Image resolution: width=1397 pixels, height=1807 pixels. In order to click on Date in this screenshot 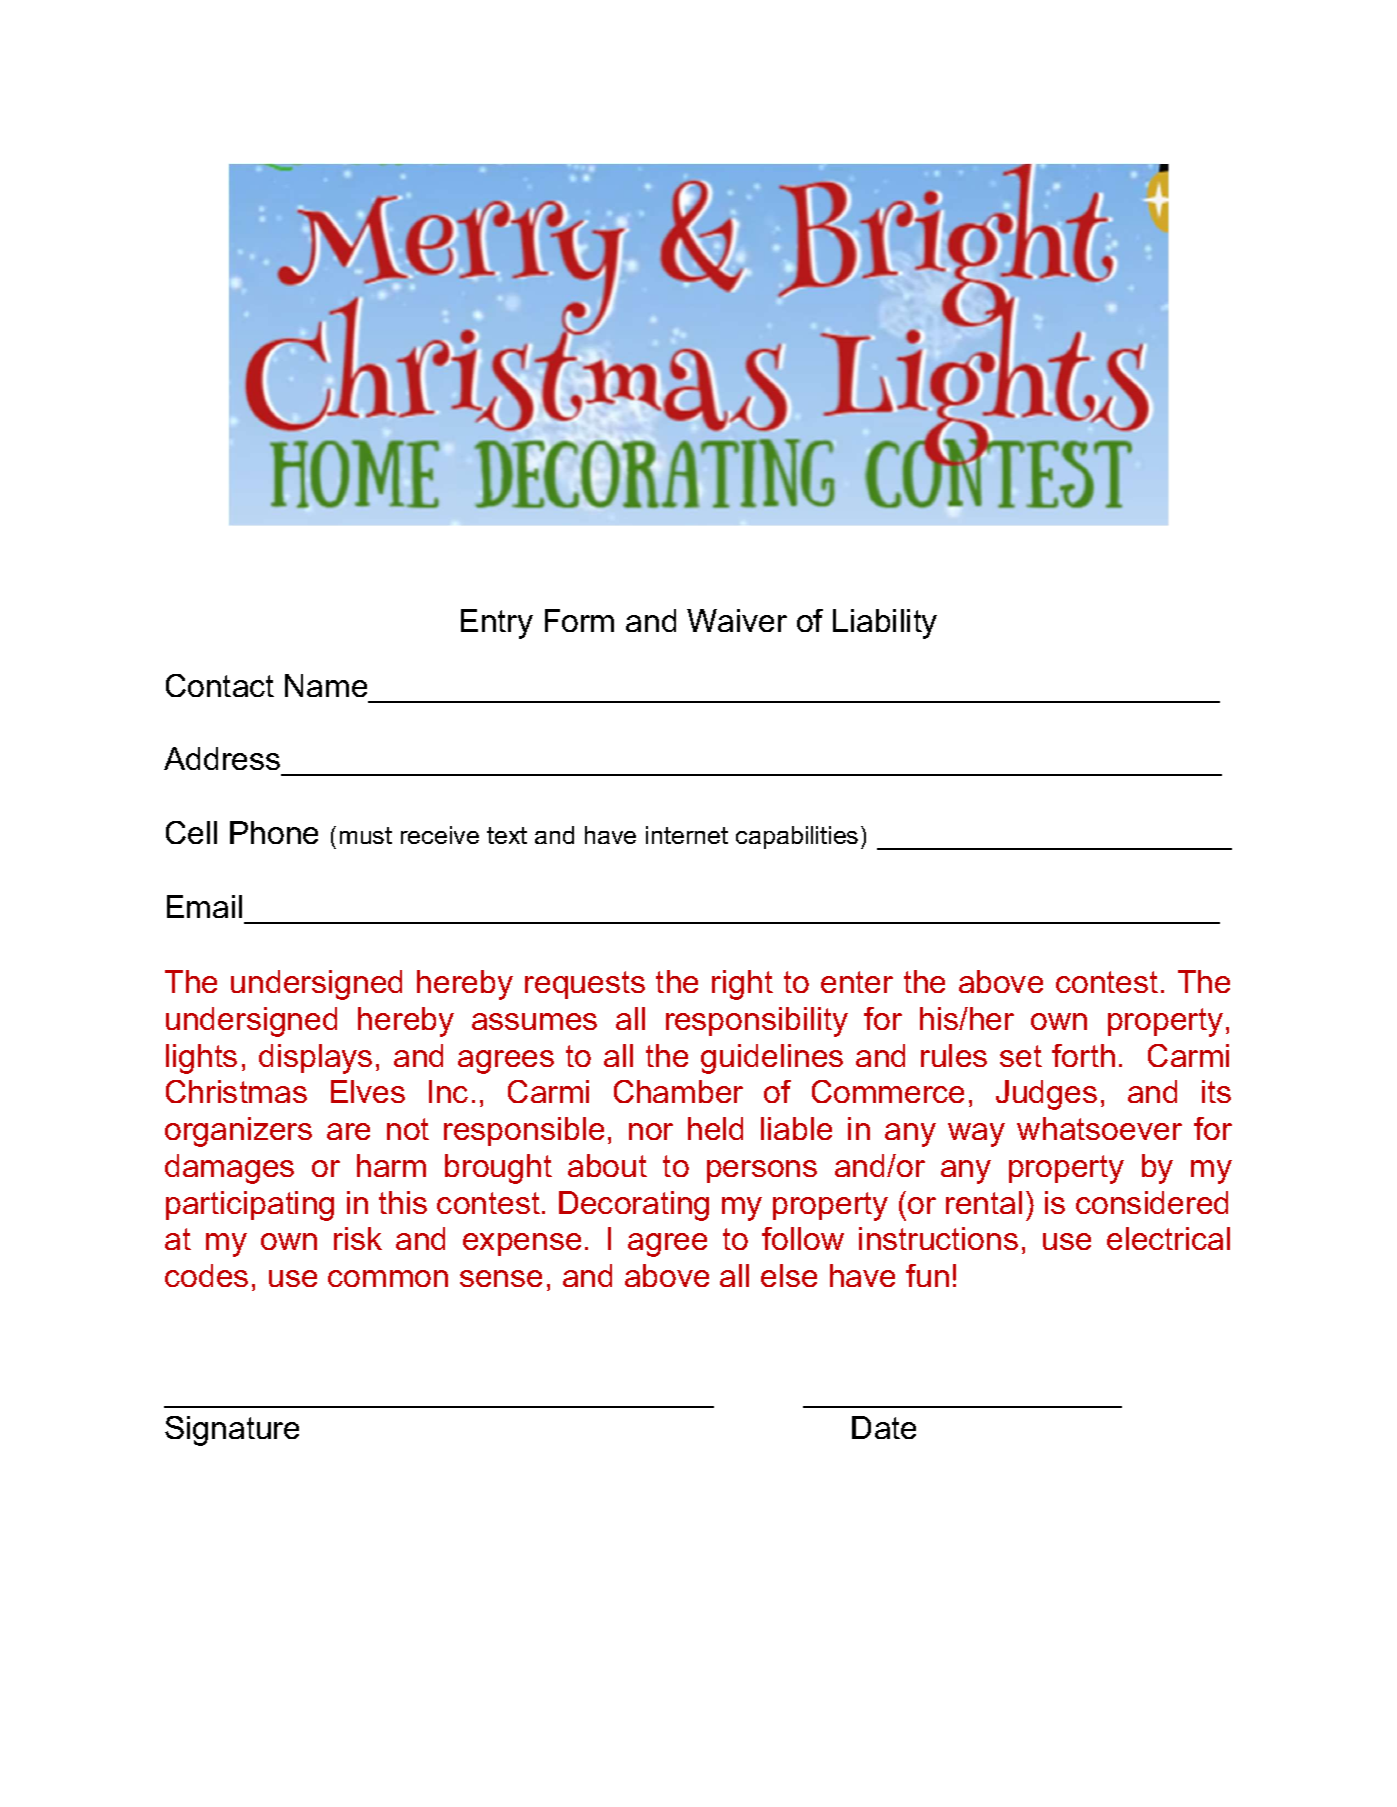, I will do `click(884, 1427)`.
